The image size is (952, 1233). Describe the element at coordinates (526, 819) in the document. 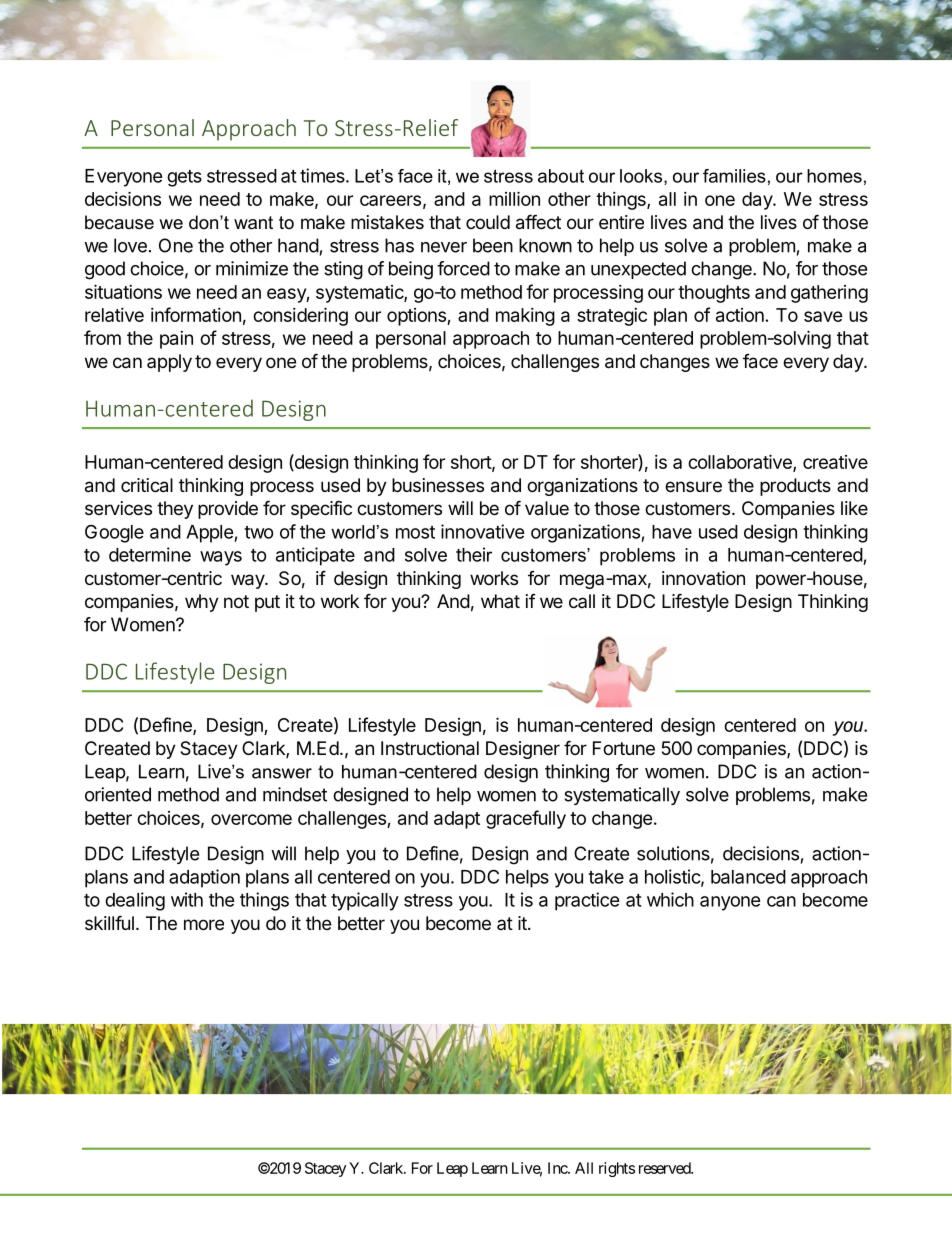

I see `gracefully` at that location.
